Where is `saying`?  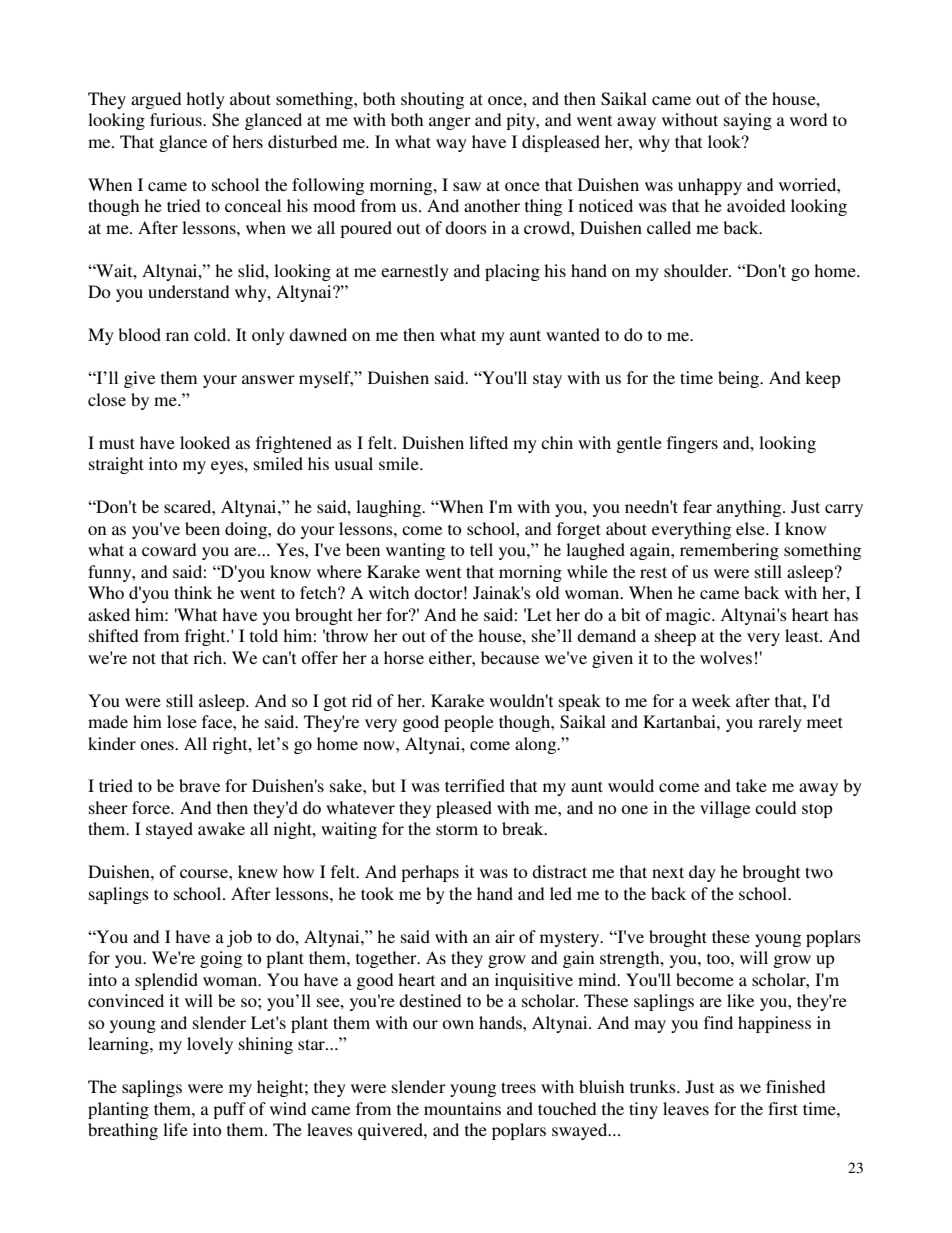 saying is located at coordinates (748, 121).
